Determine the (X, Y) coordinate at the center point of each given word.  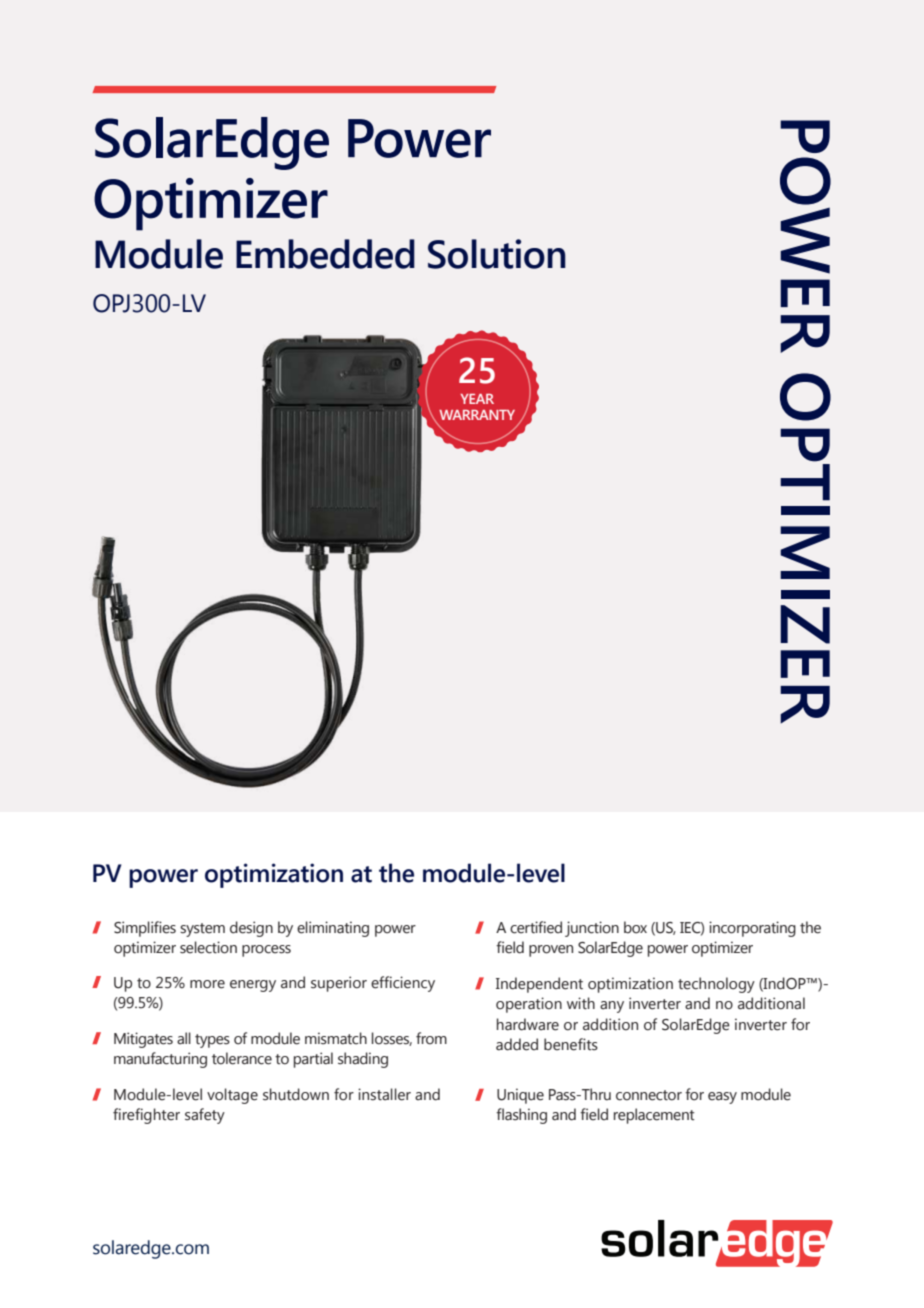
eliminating (333, 929)
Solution (497, 254)
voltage (232, 1096)
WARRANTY (477, 415)
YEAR (477, 399)
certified (536, 927)
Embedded (325, 254)
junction (592, 929)
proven (551, 951)
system (202, 930)
